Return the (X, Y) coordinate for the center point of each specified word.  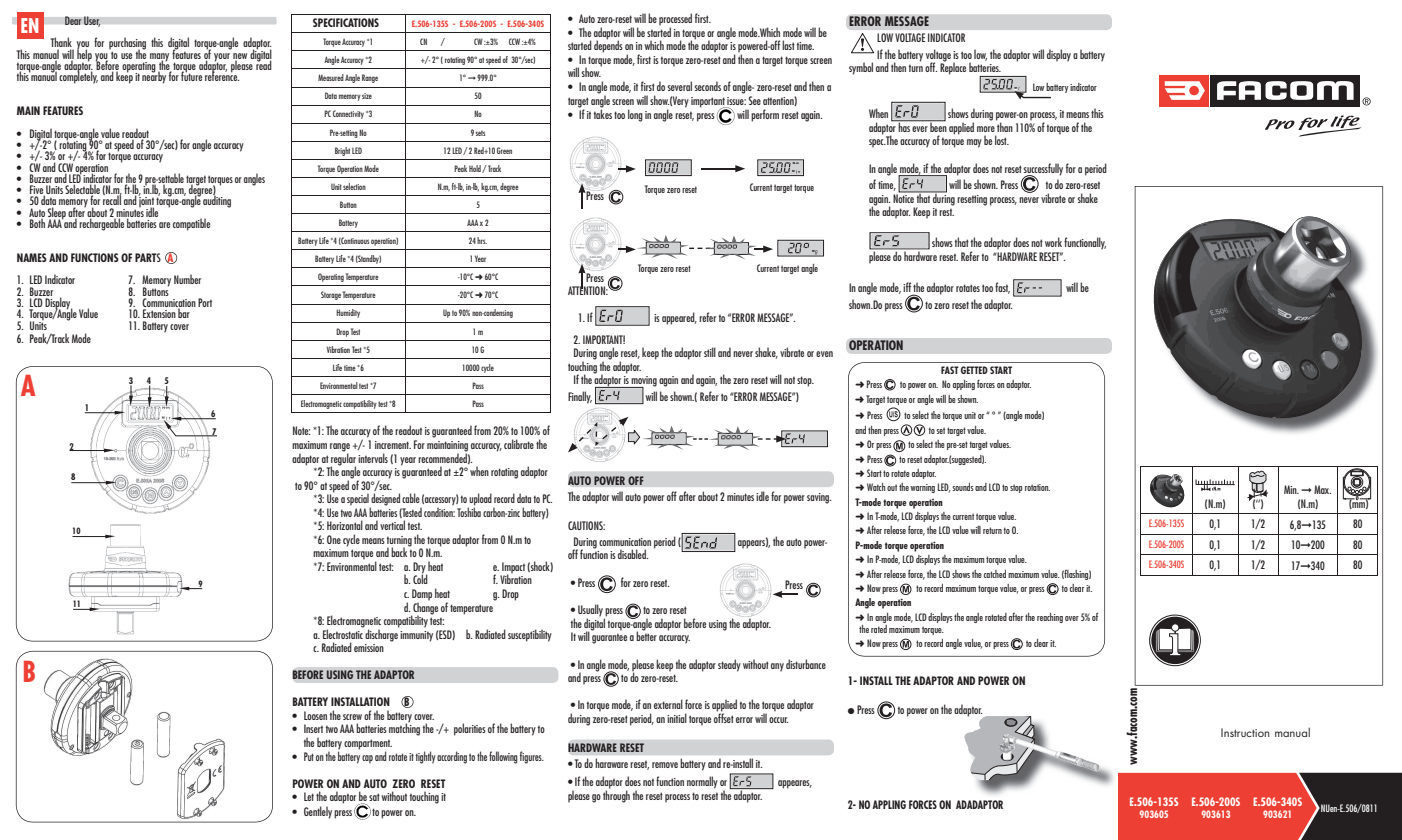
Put (309, 756)
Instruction (1245, 732)
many (159, 58)
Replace (953, 67)
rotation (1037, 487)
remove (665, 765)
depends (608, 46)
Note (301, 430)
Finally (580, 397)
